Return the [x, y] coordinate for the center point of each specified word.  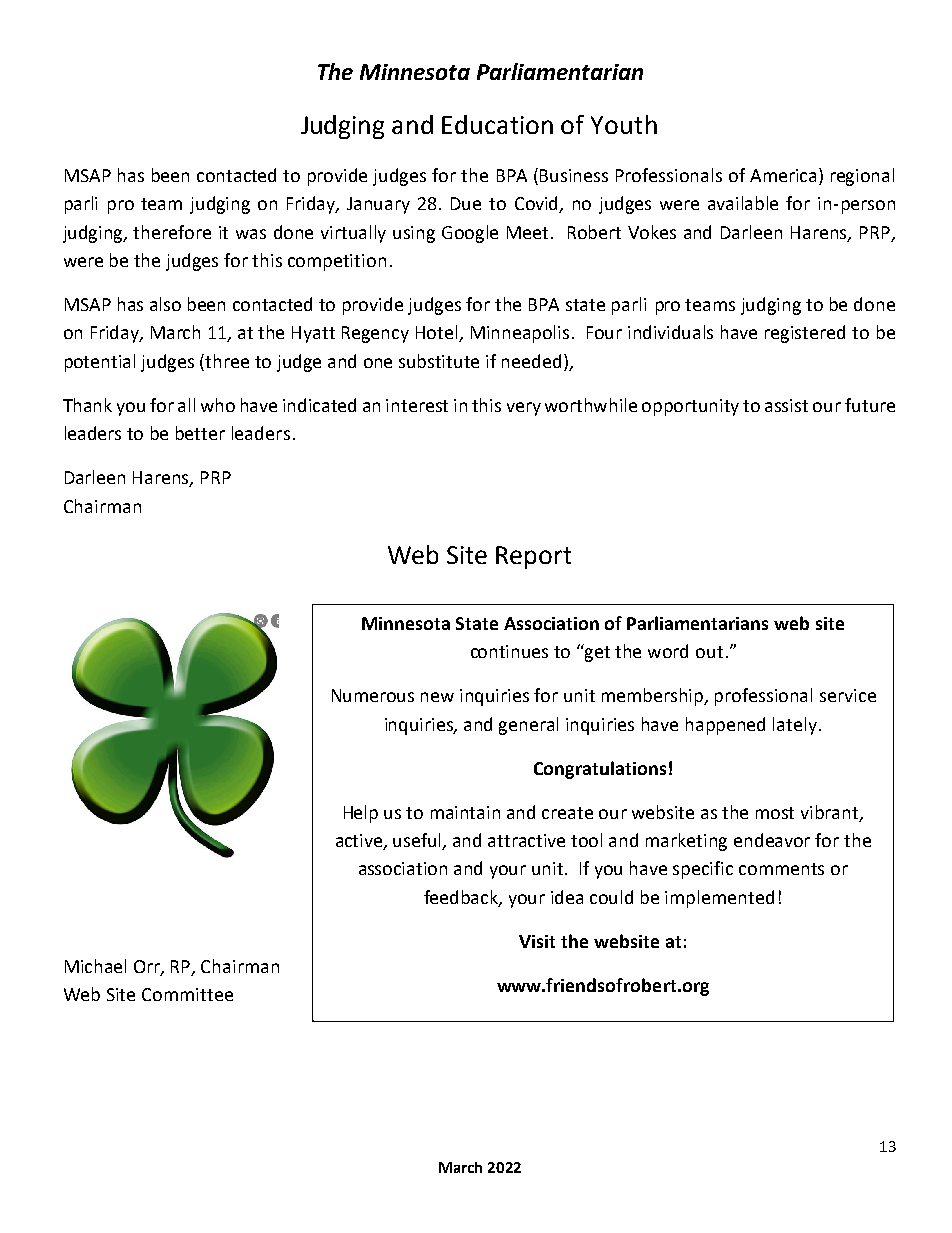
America [783, 175]
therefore [172, 232]
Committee [187, 994]
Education [497, 124]
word [668, 651]
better [200, 433]
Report [533, 557]
